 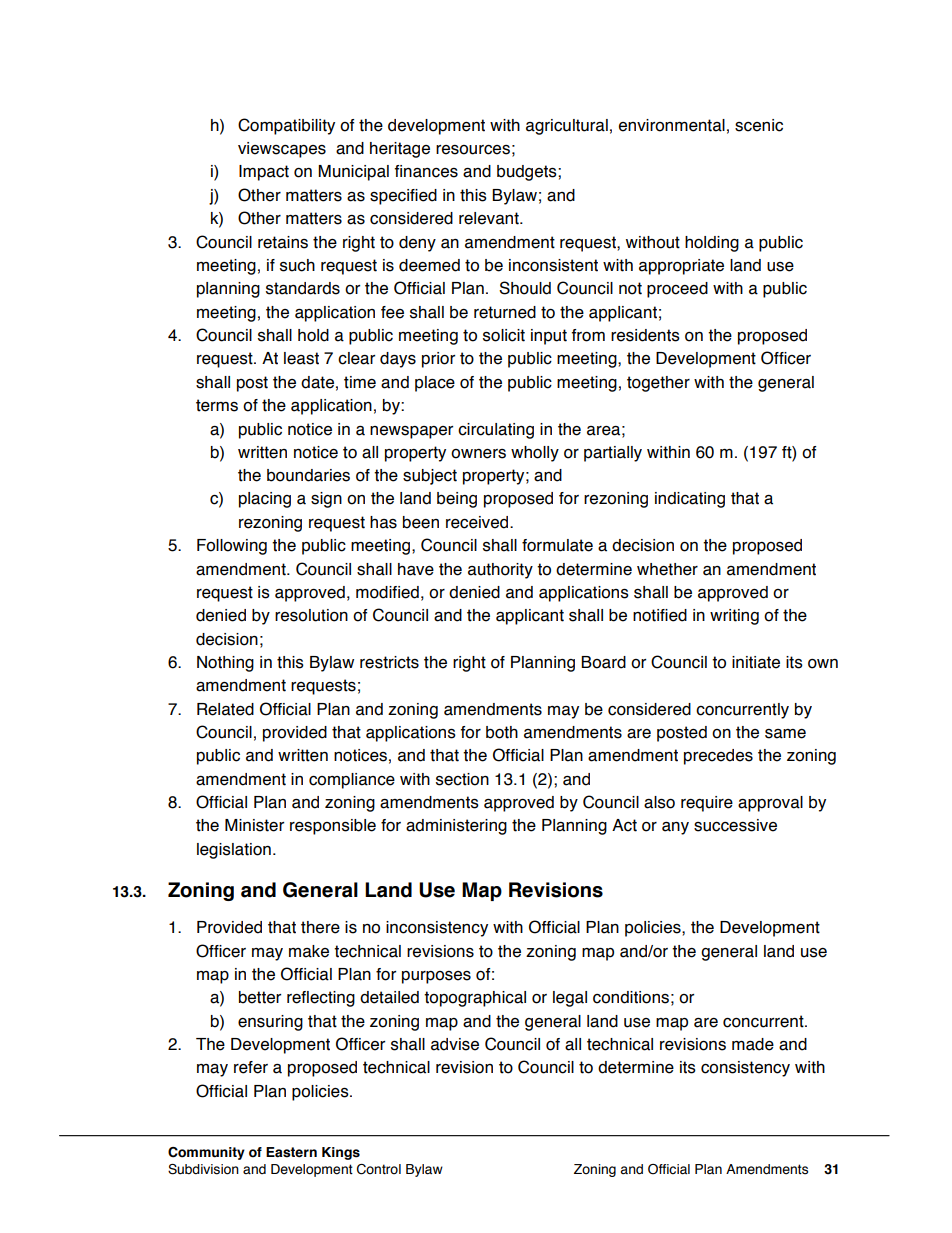 What do you see at coordinates (473, 150) in the screenshot?
I see `resources` at bounding box center [473, 150].
